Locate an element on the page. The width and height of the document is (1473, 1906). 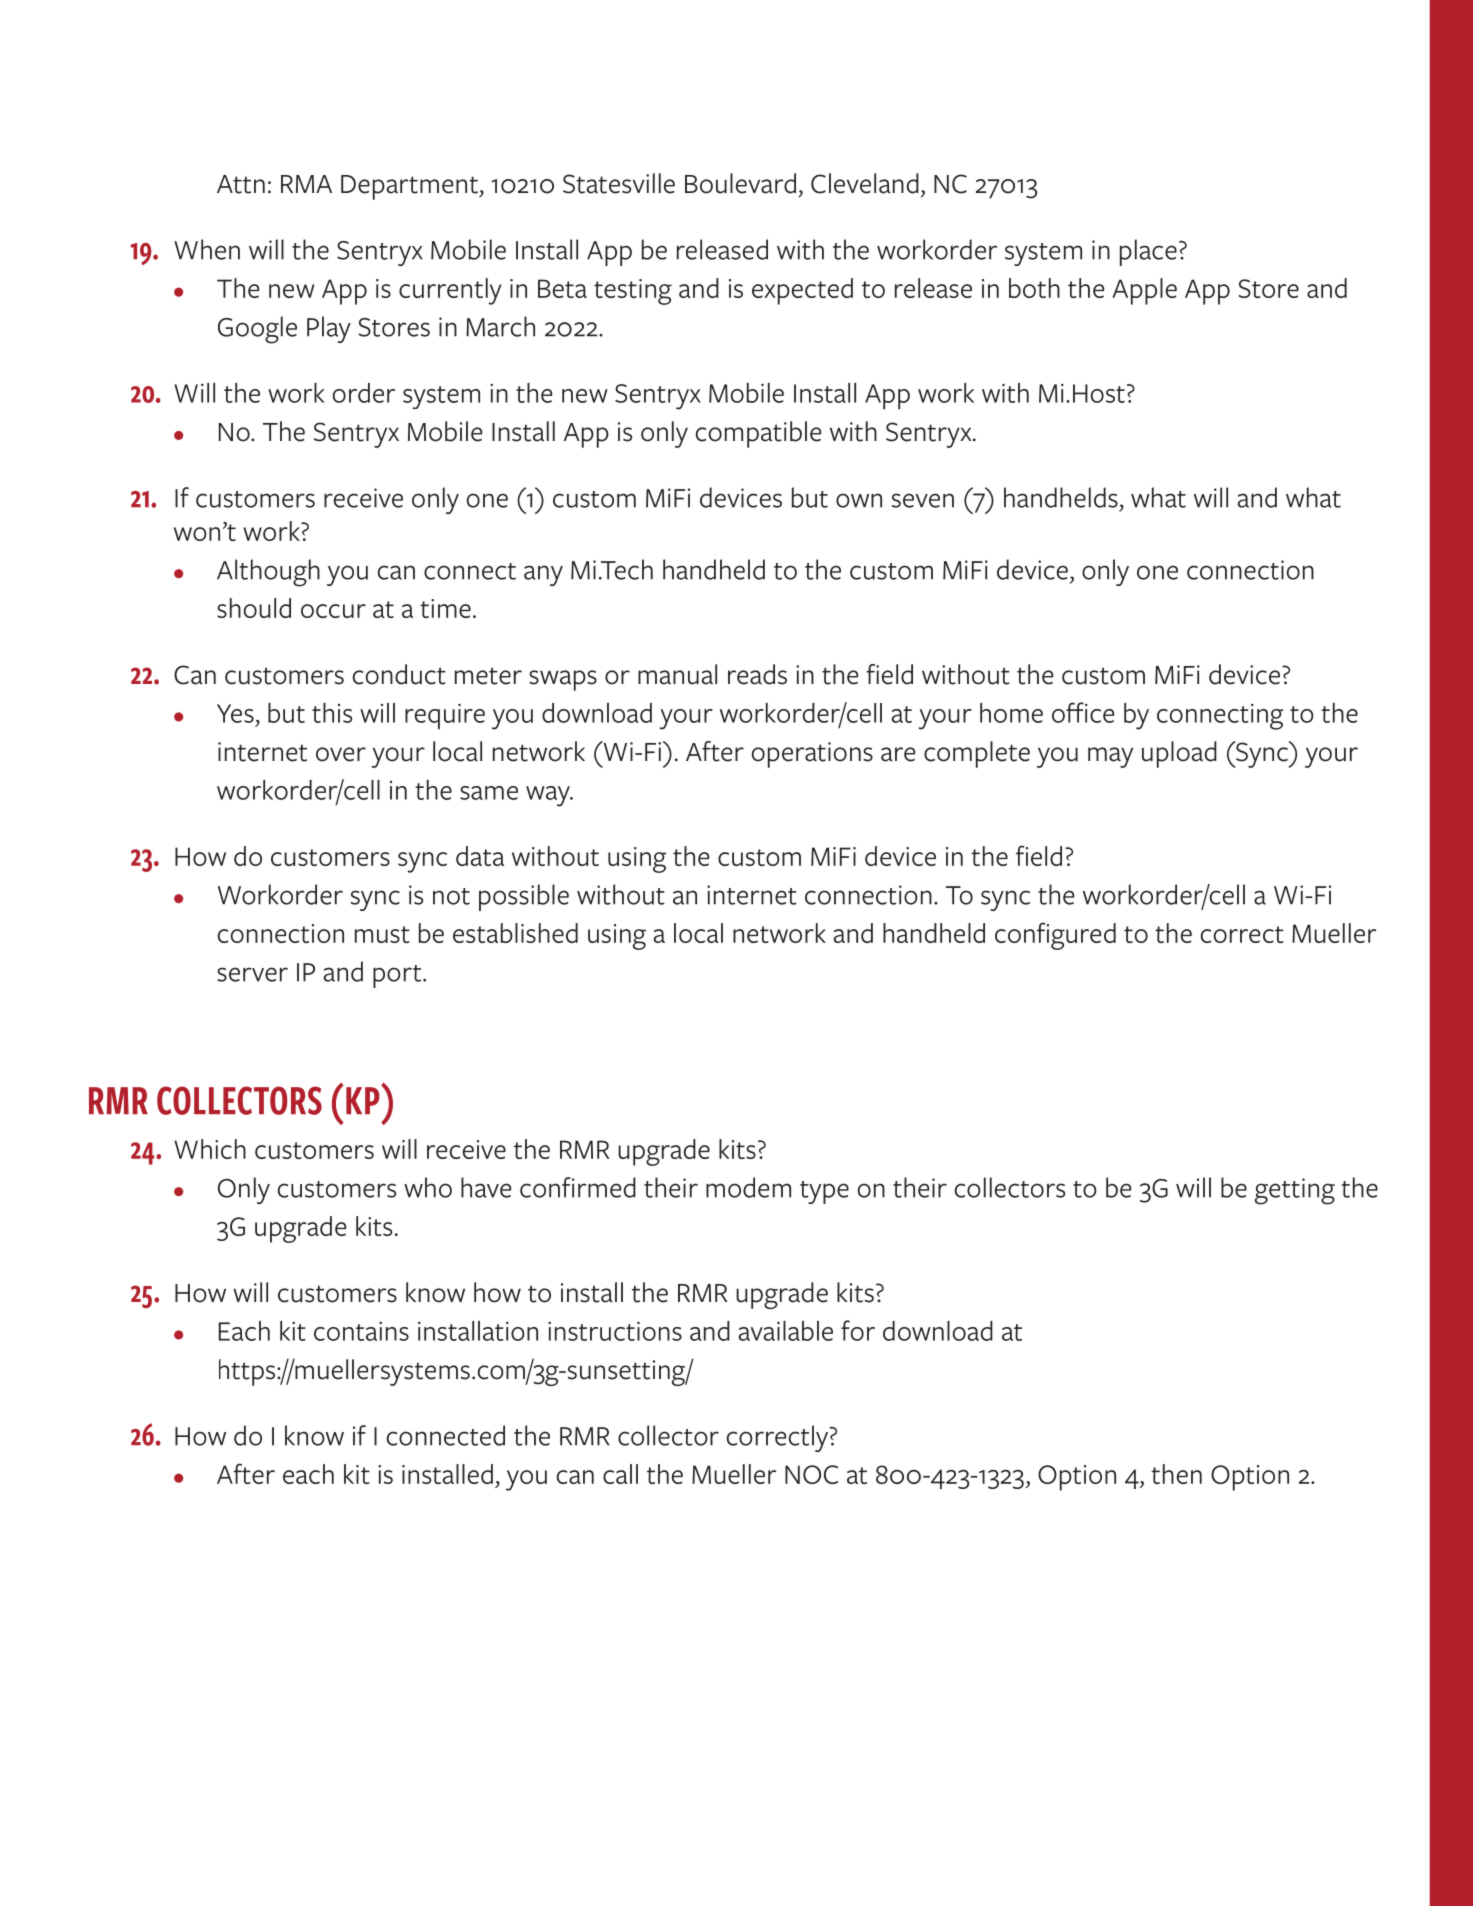
over is located at coordinates (341, 754).
